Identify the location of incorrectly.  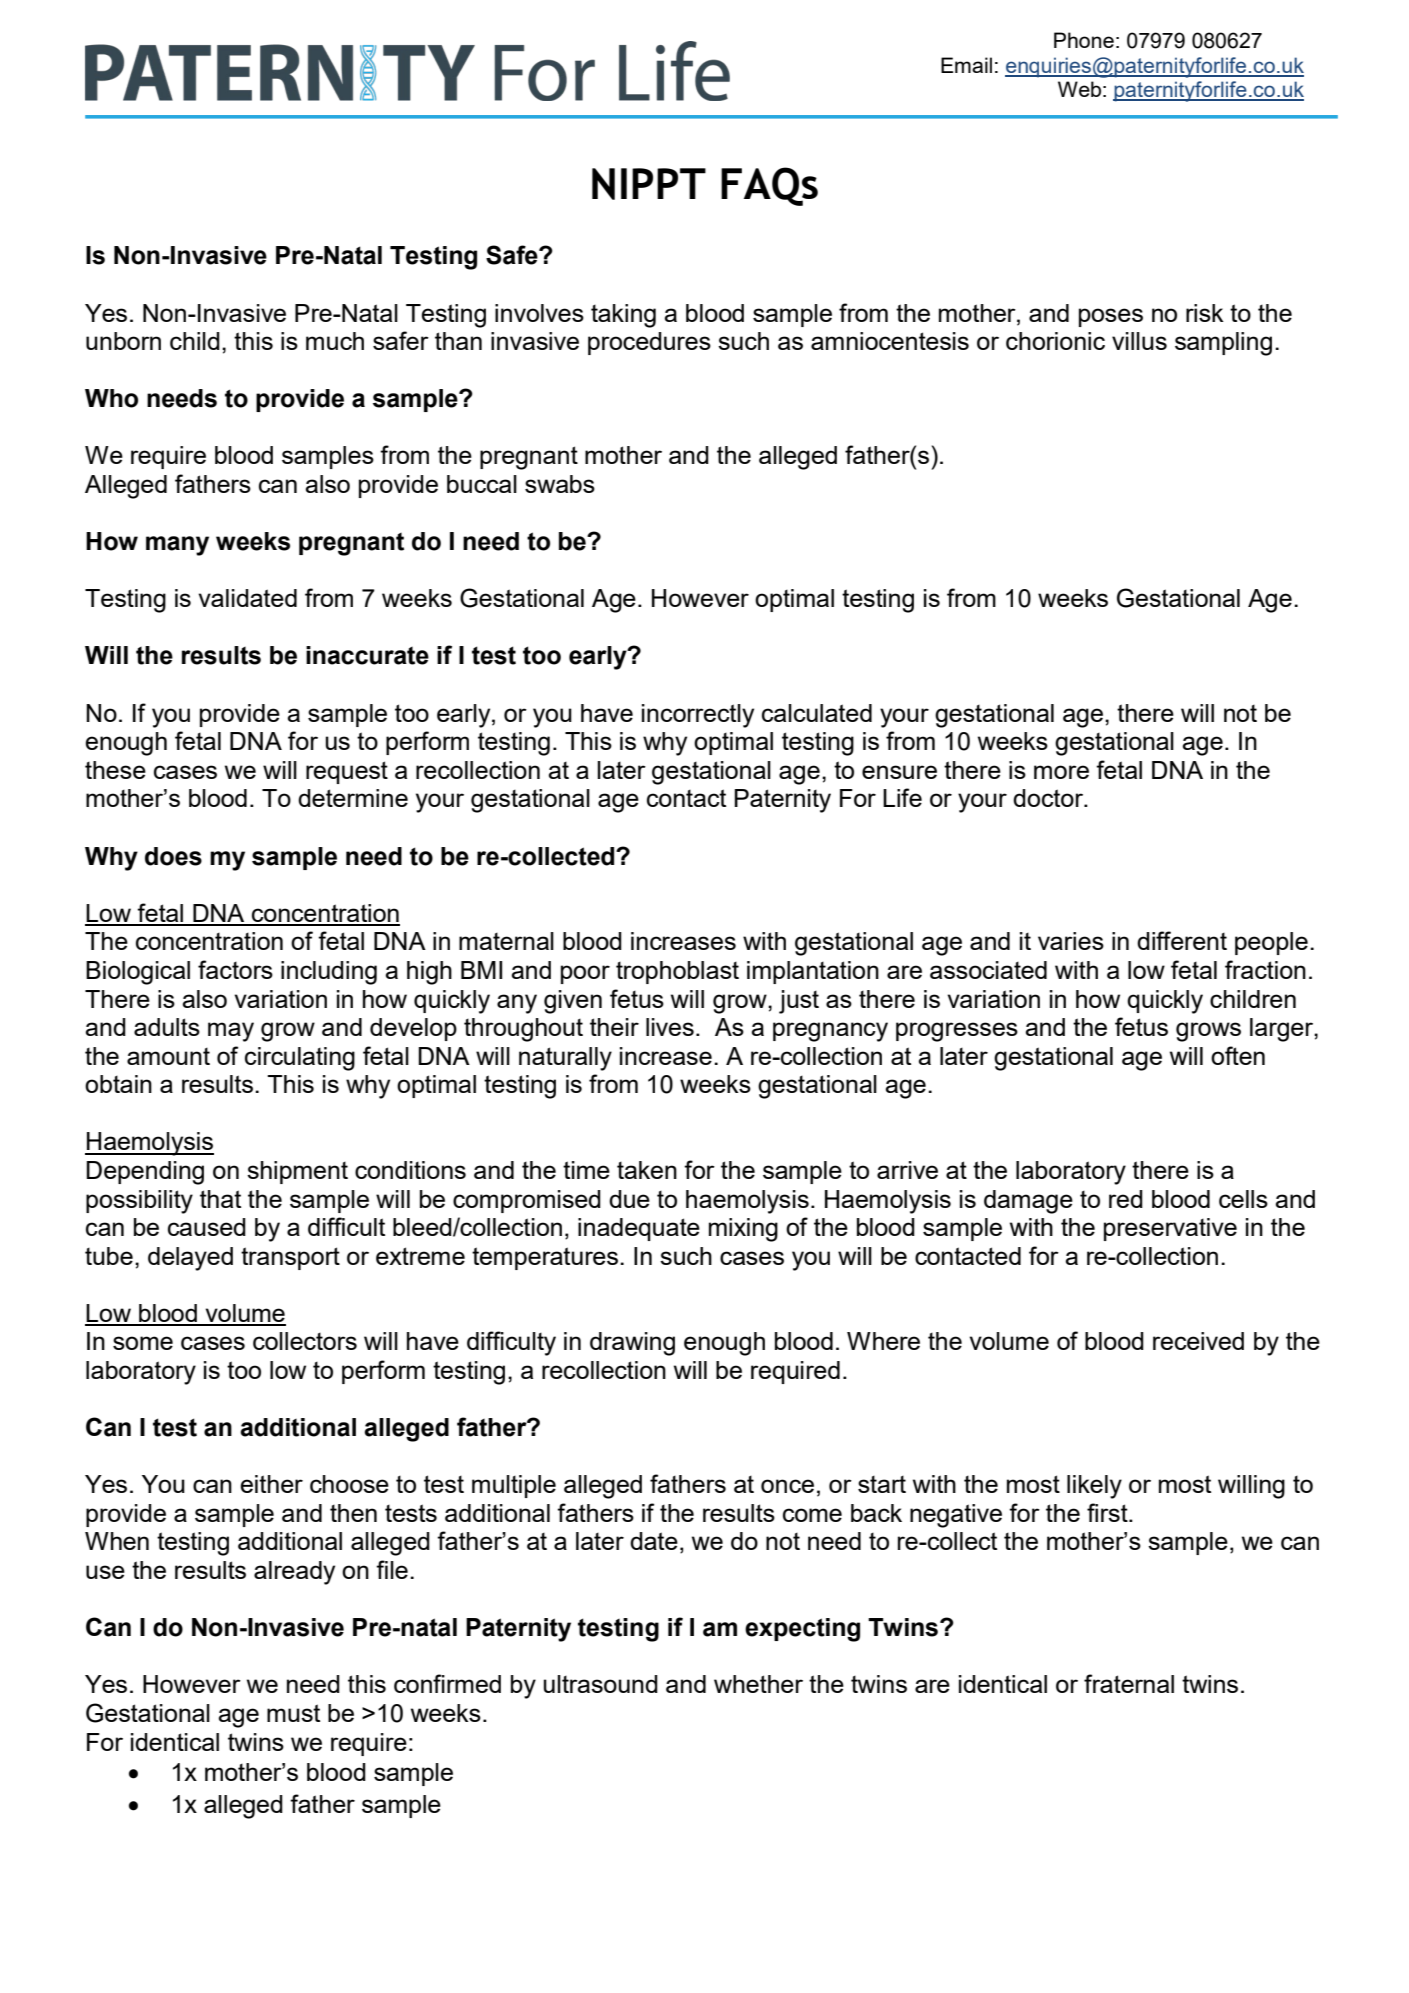
(698, 716).
